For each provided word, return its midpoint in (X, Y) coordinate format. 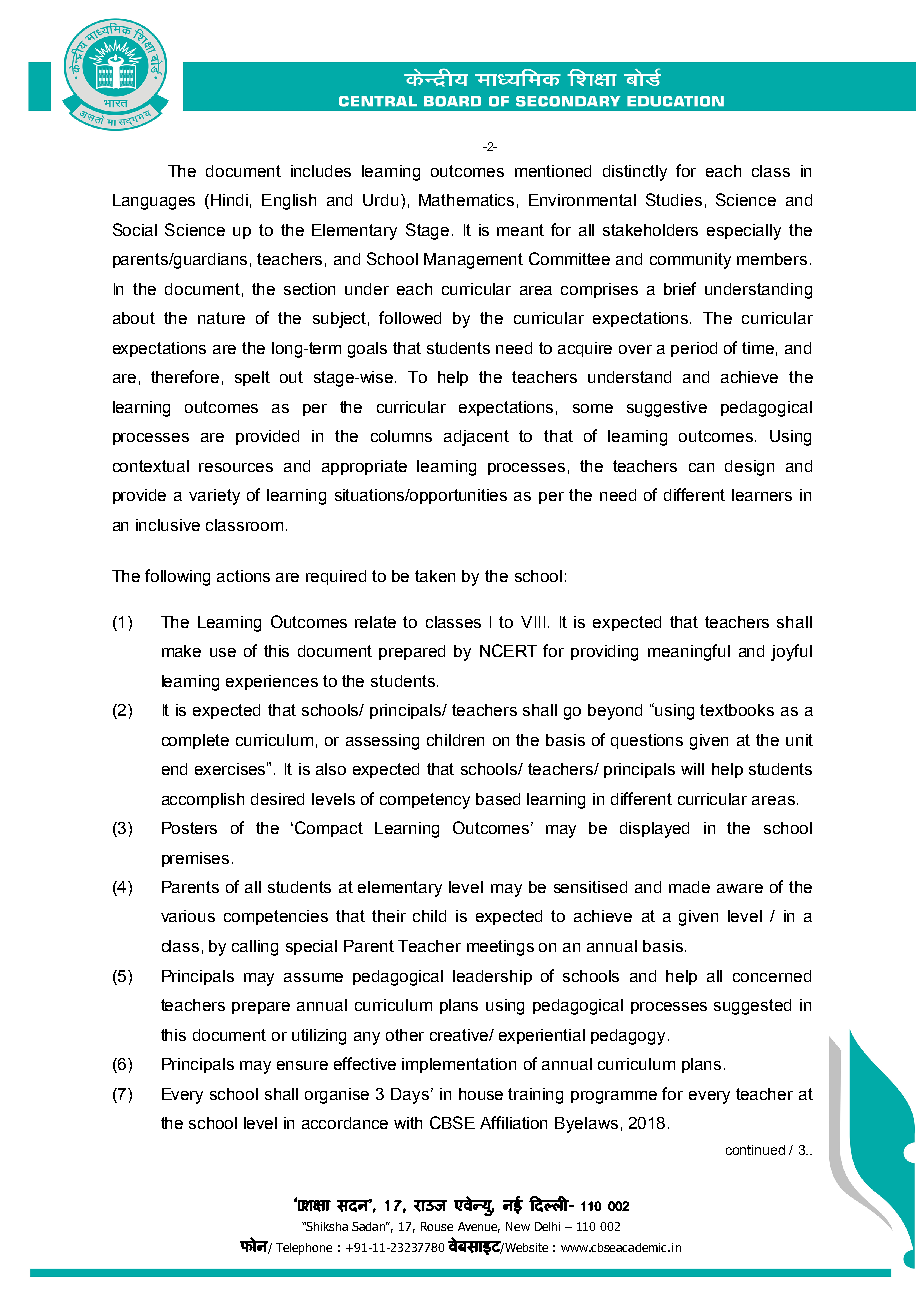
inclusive (168, 525)
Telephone (304, 1249)
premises (195, 859)
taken (435, 576)
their (389, 916)
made (689, 887)
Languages (154, 202)
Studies (674, 199)
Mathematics (466, 200)
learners (762, 495)
